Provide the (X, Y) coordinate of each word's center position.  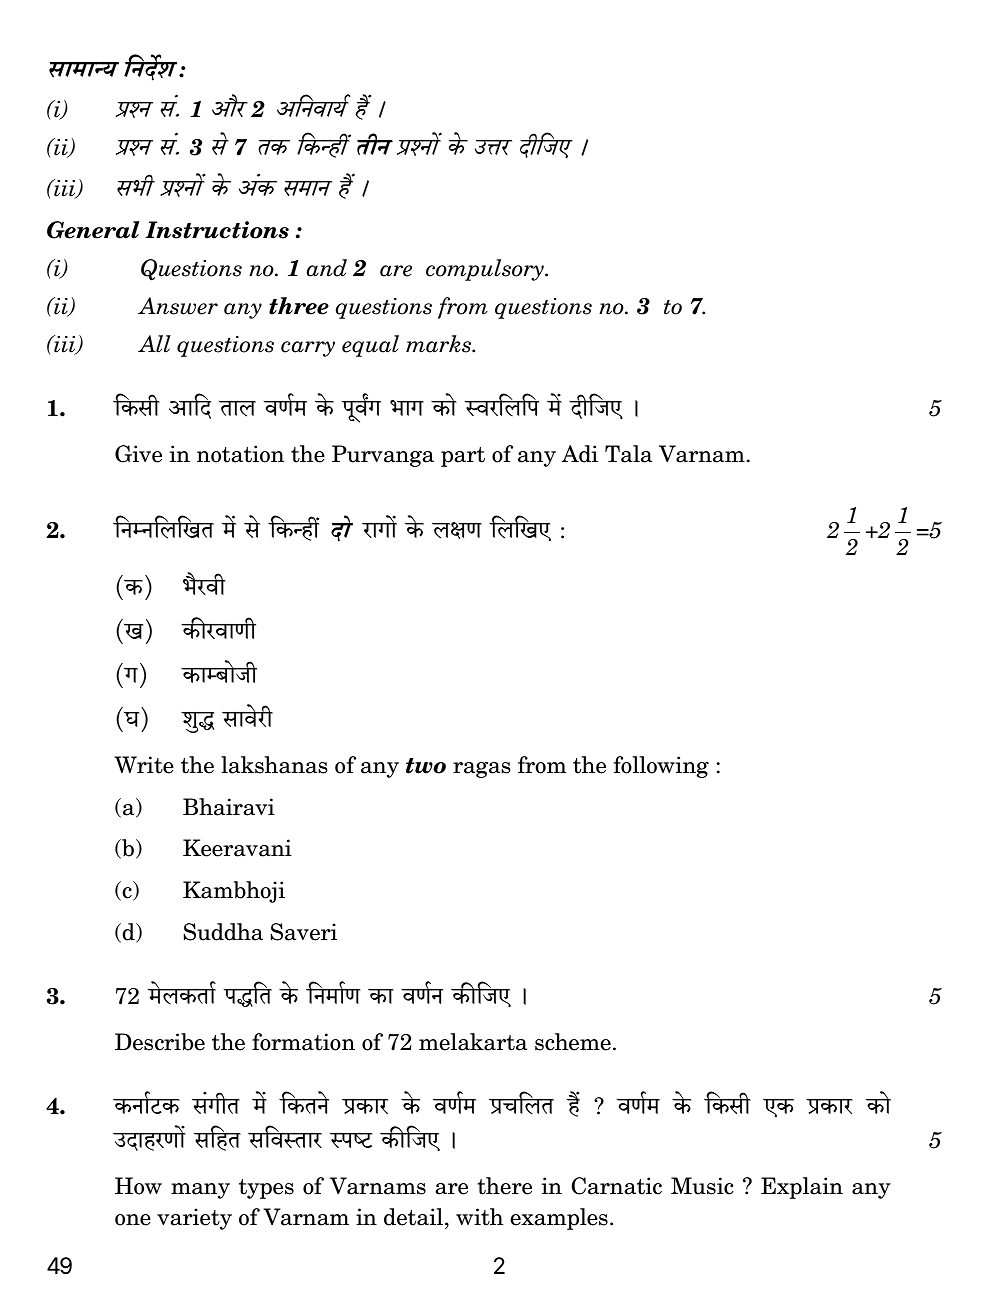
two (426, 766)
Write (144, 765)
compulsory (486, 270)
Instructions (217, 230)
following (661, 767)
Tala (628, 454)
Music (702, 1186)
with (479, 1217)
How (138, 1186)
